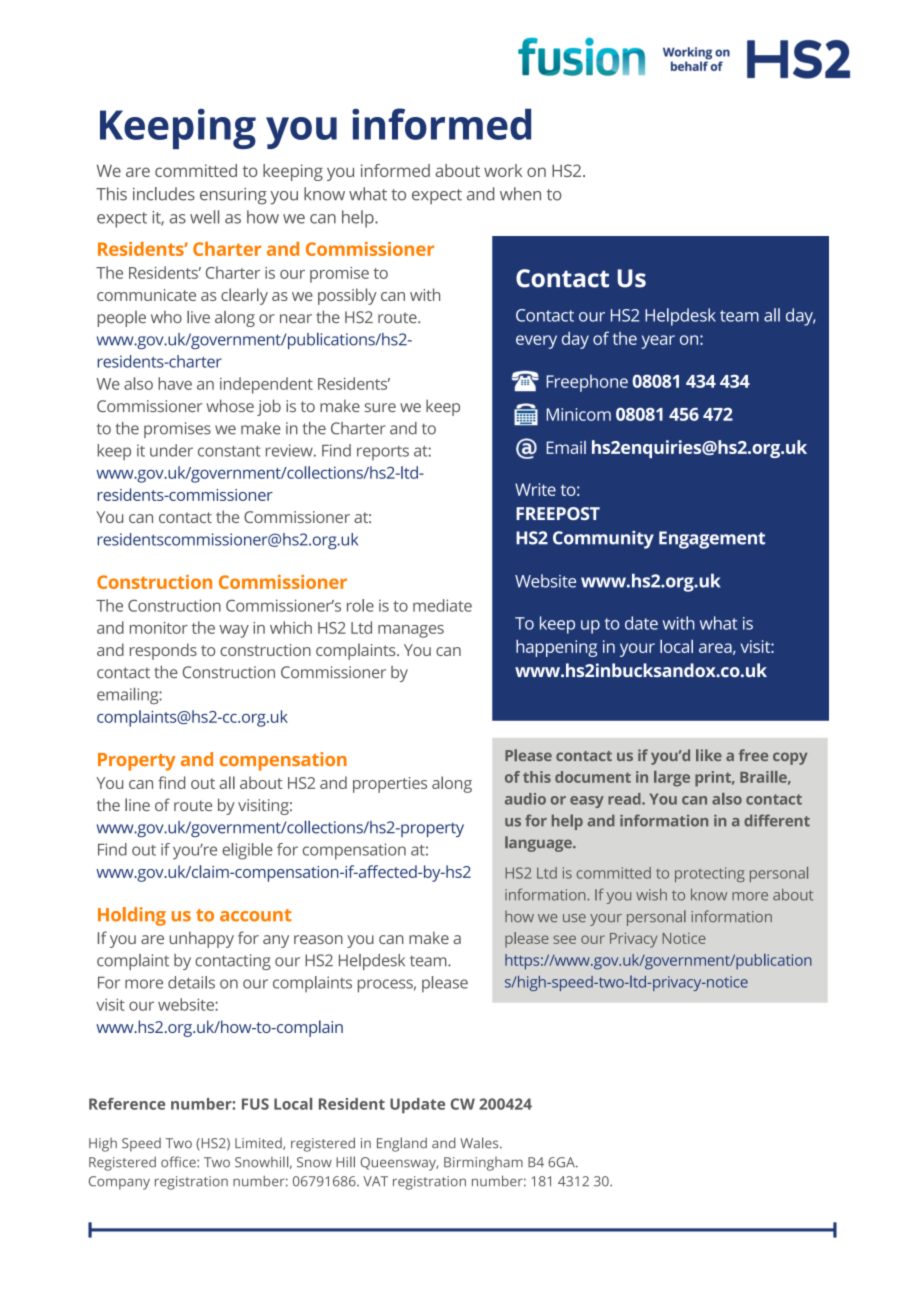  I want to click on work, so click(503, 170).
